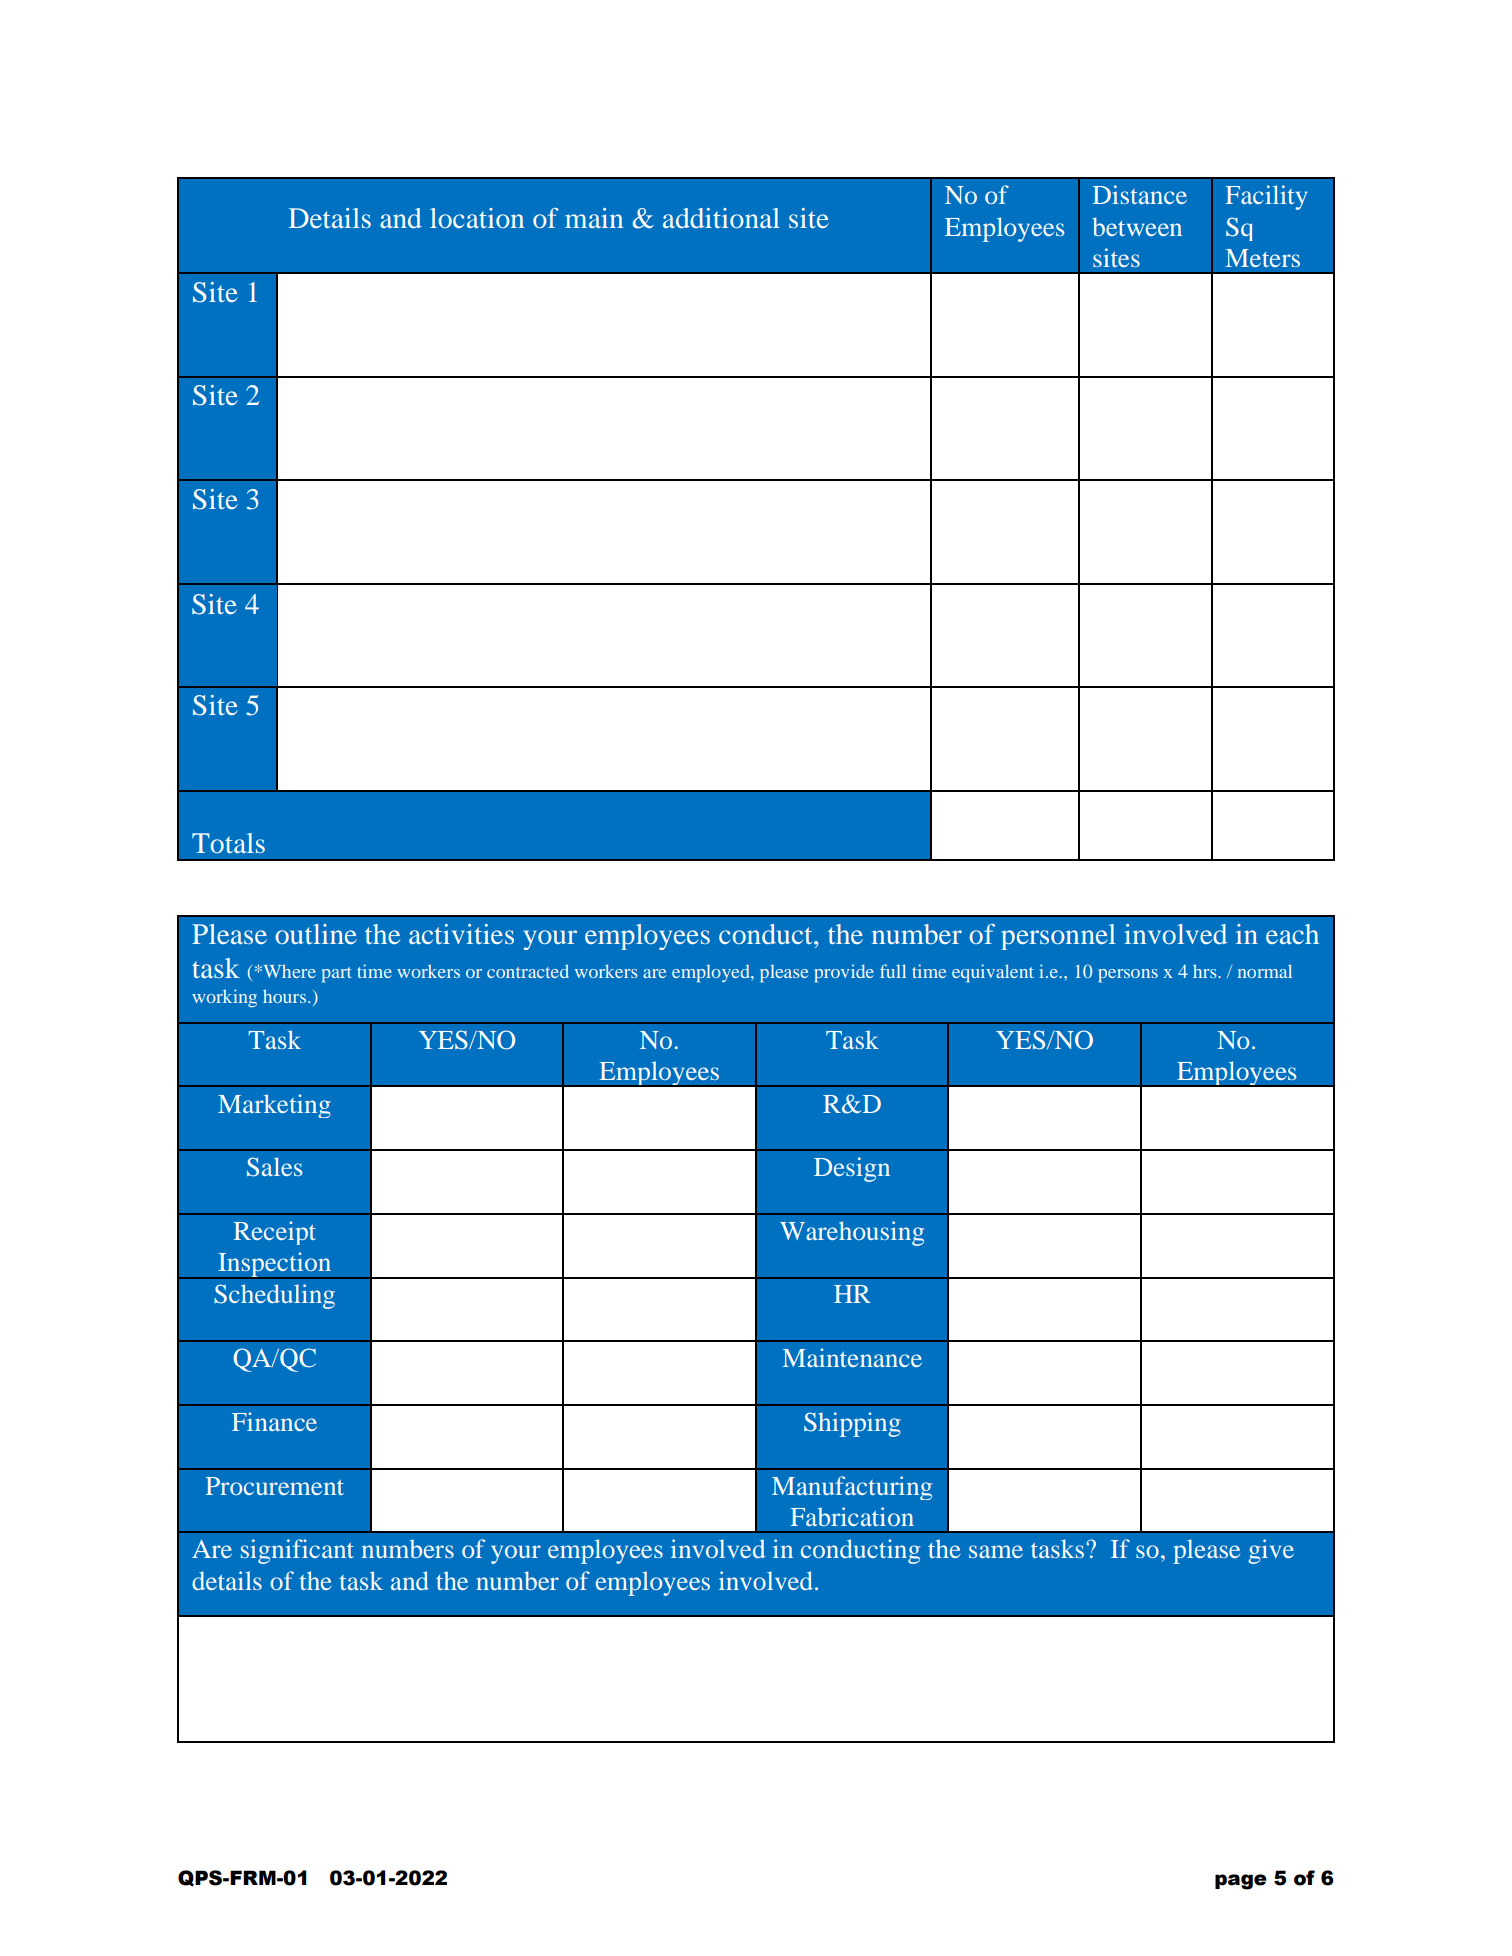 Image resolution: width=1512 pixels, height=1956 pixels. I want to click on page, so click(1241, 1882).
